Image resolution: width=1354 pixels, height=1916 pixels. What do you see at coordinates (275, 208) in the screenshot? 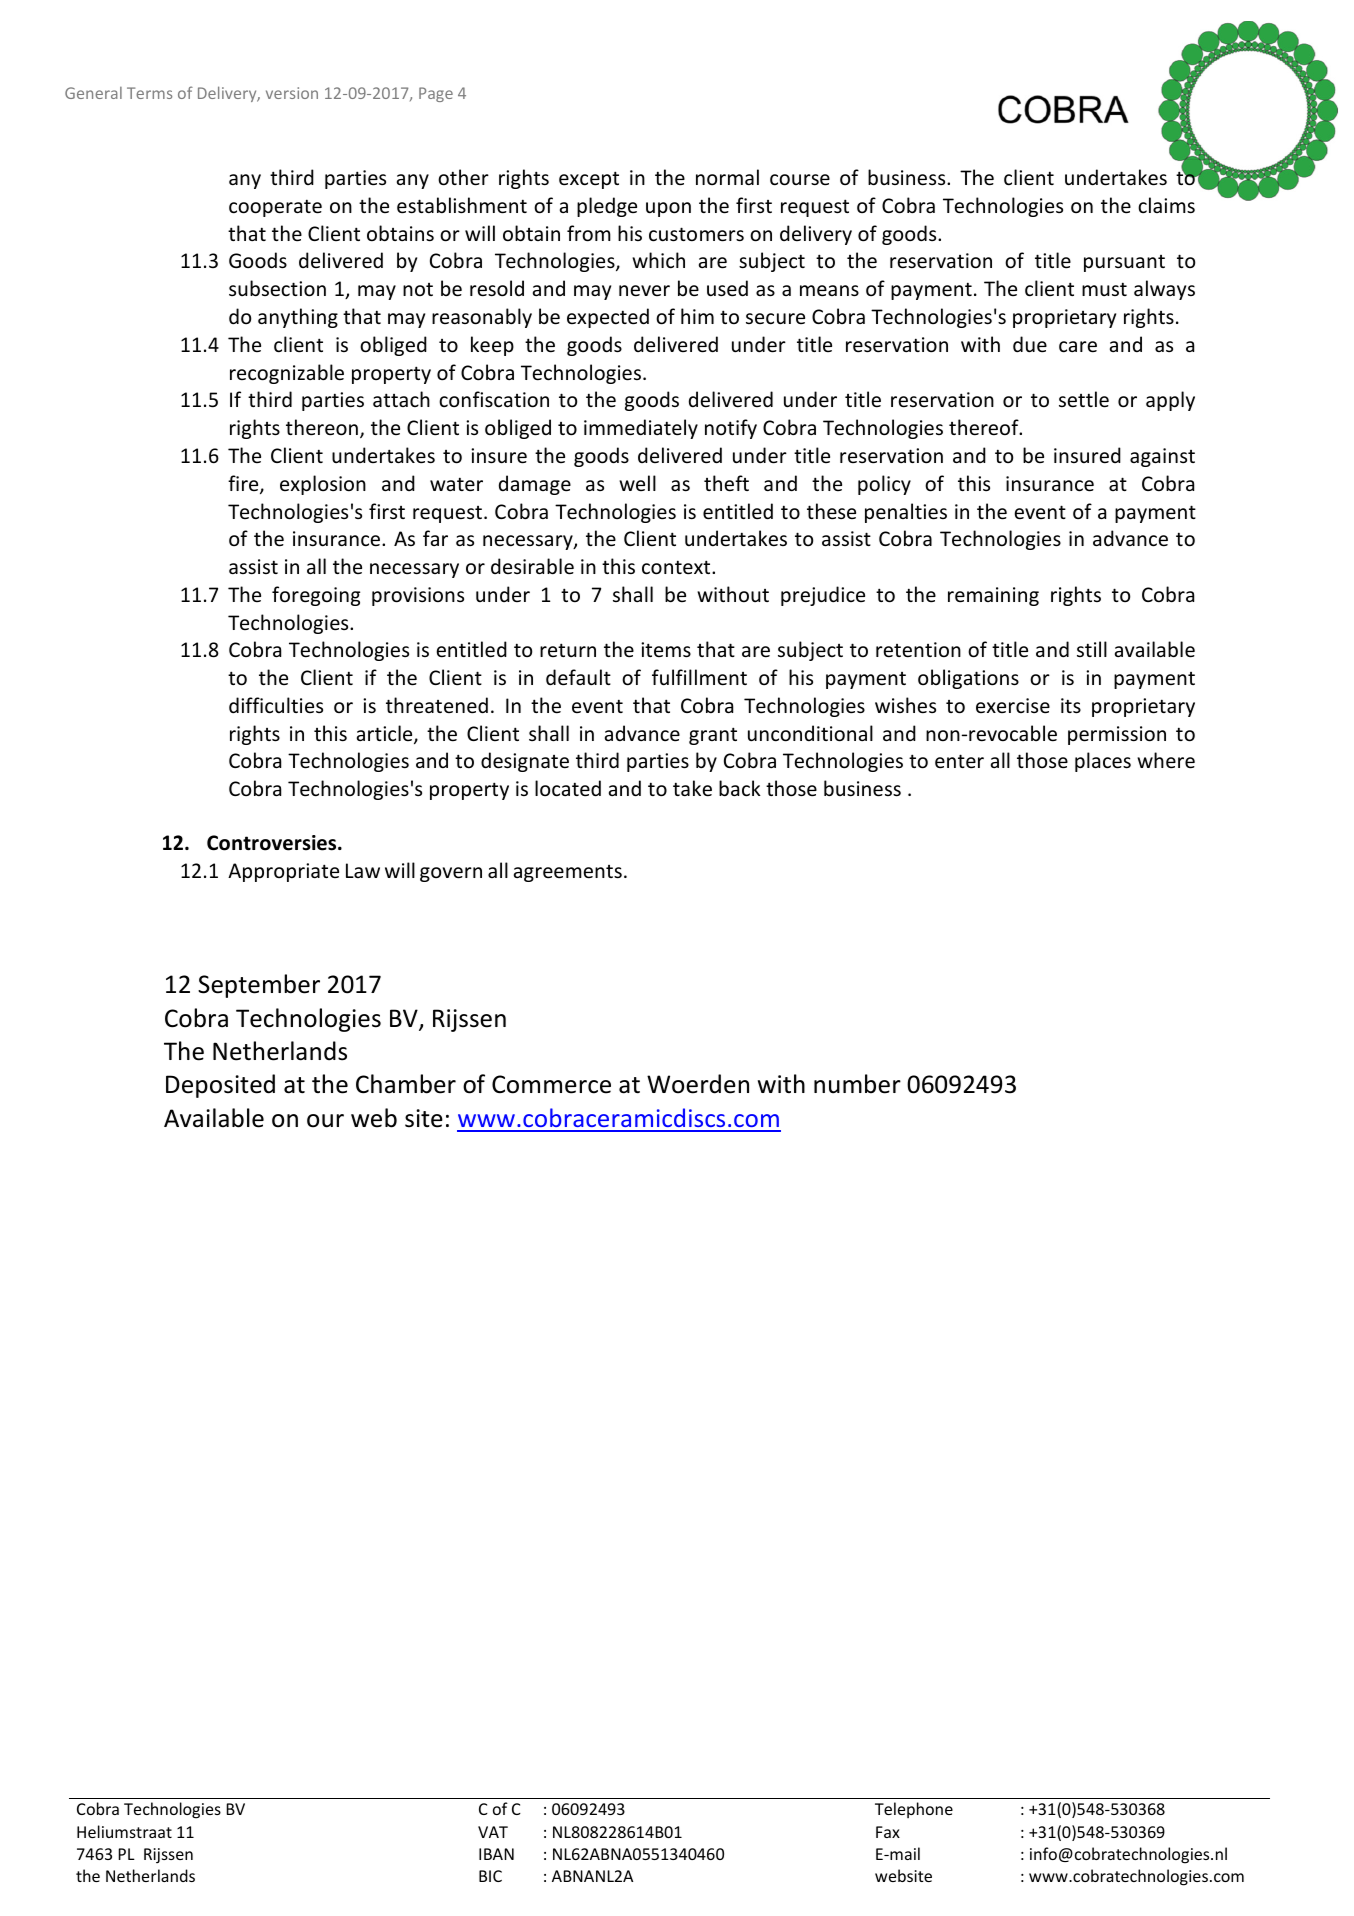
I see `cooperate` at bounding box center [275, 208].
